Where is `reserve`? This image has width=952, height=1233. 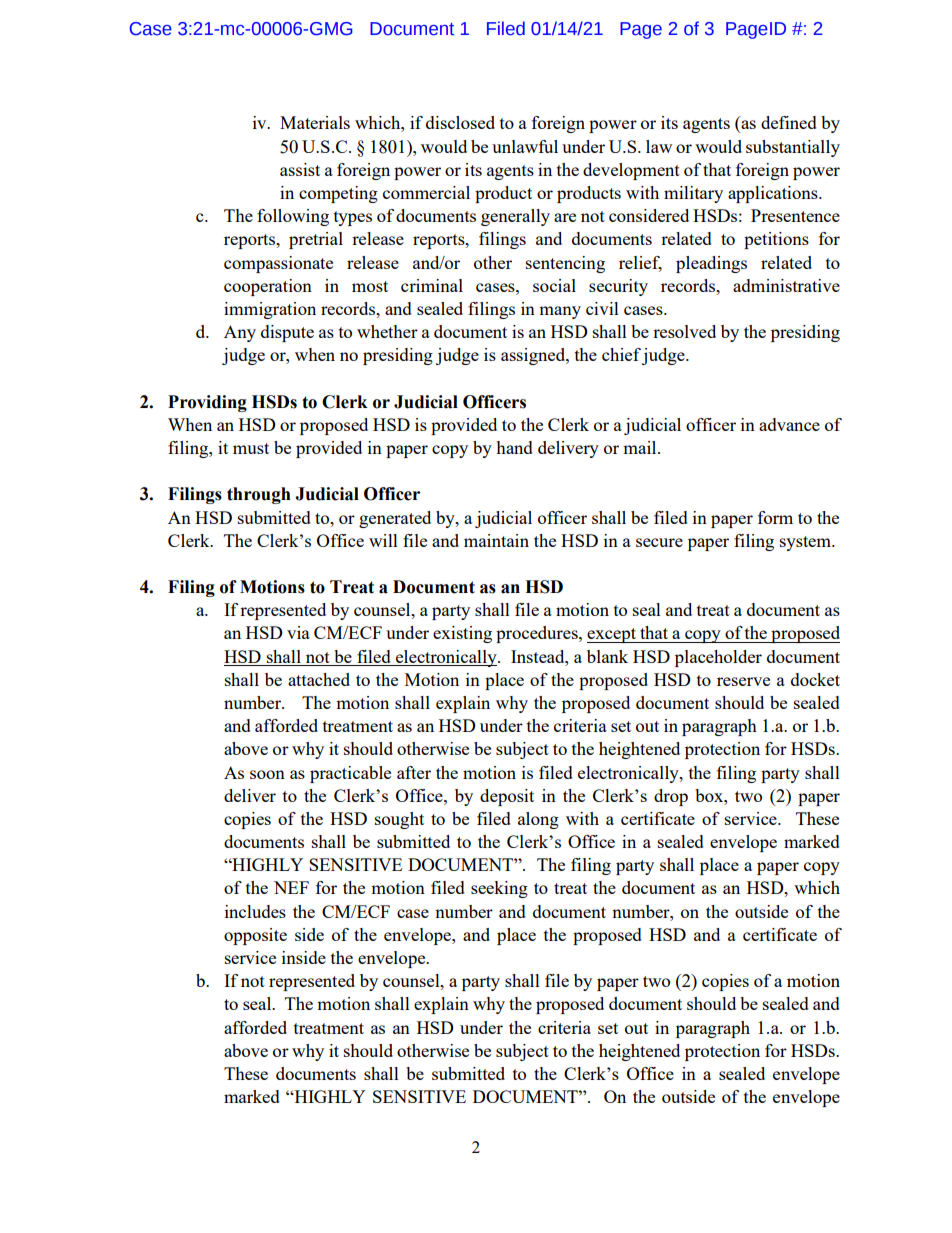
reserve is located at coordinates (743, 681).
